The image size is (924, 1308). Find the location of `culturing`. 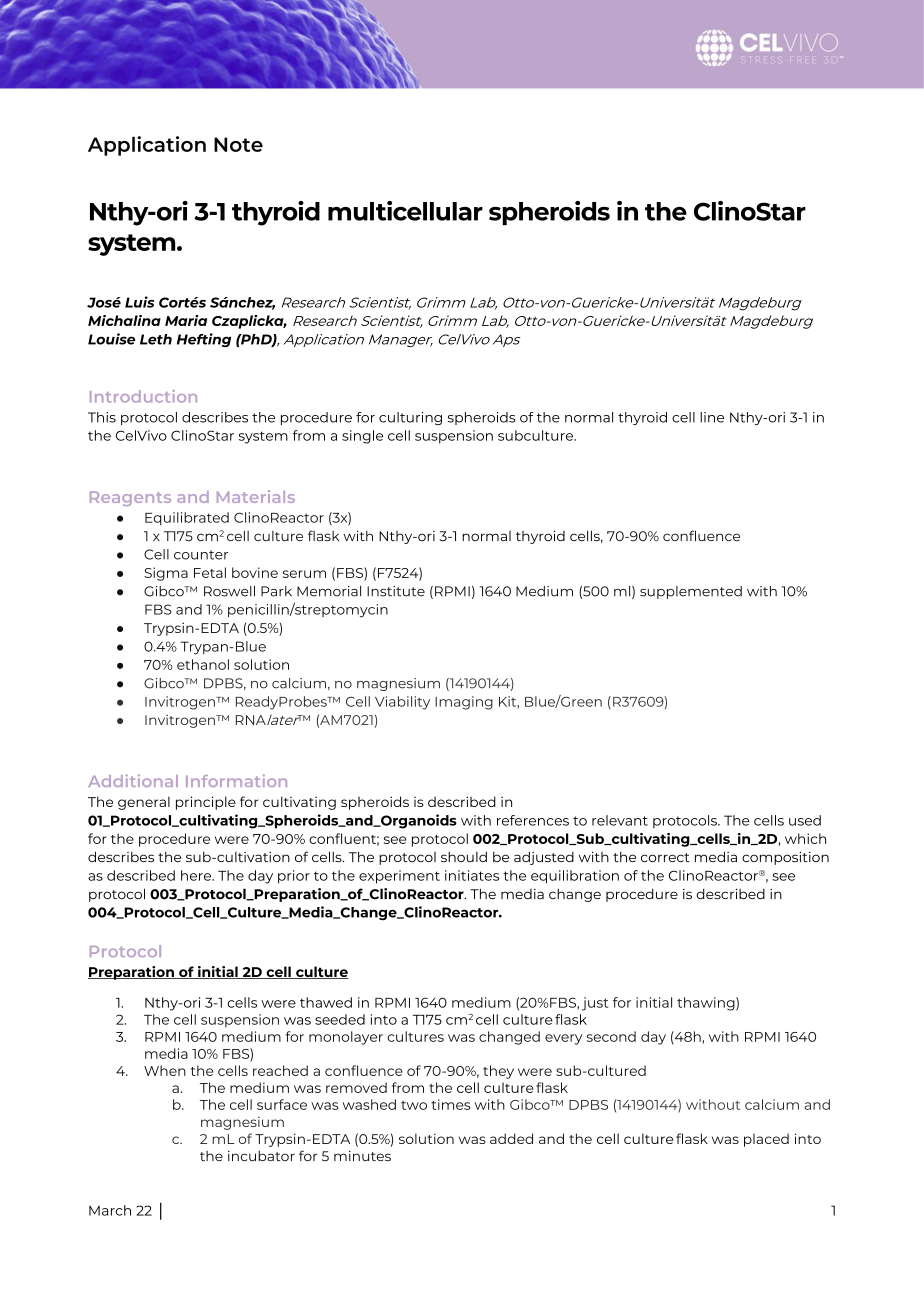

culturing is located at coordinates (410, 418).
